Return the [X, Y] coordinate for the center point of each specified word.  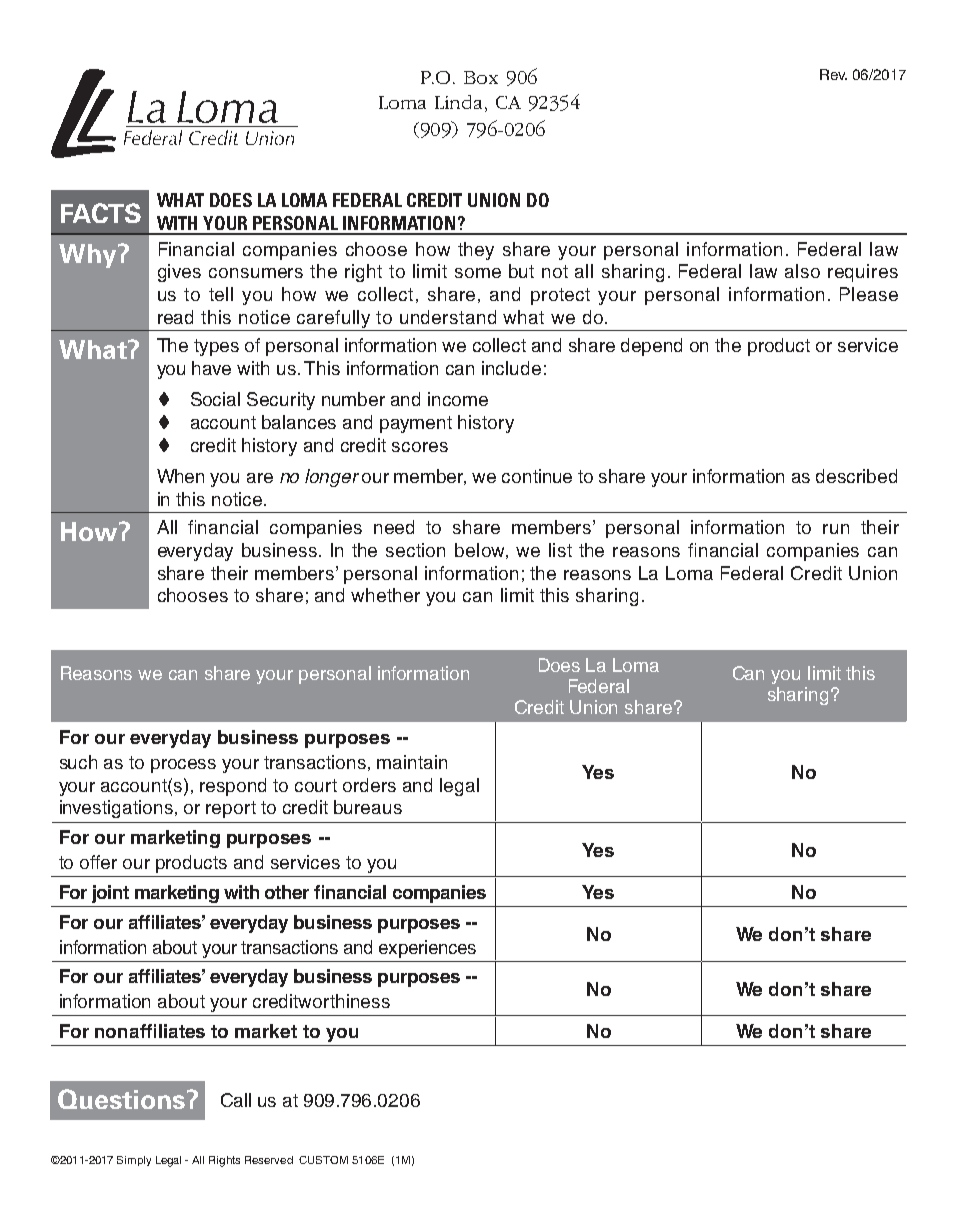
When [180, 476]
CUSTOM [323, 1160]
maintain [412, 762]
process [183, 766]
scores [420, 447]
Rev [833, 74]
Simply [134, 1161]
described [856, 476]
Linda [458, 102]
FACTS [101, 213]
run [836, 529]
